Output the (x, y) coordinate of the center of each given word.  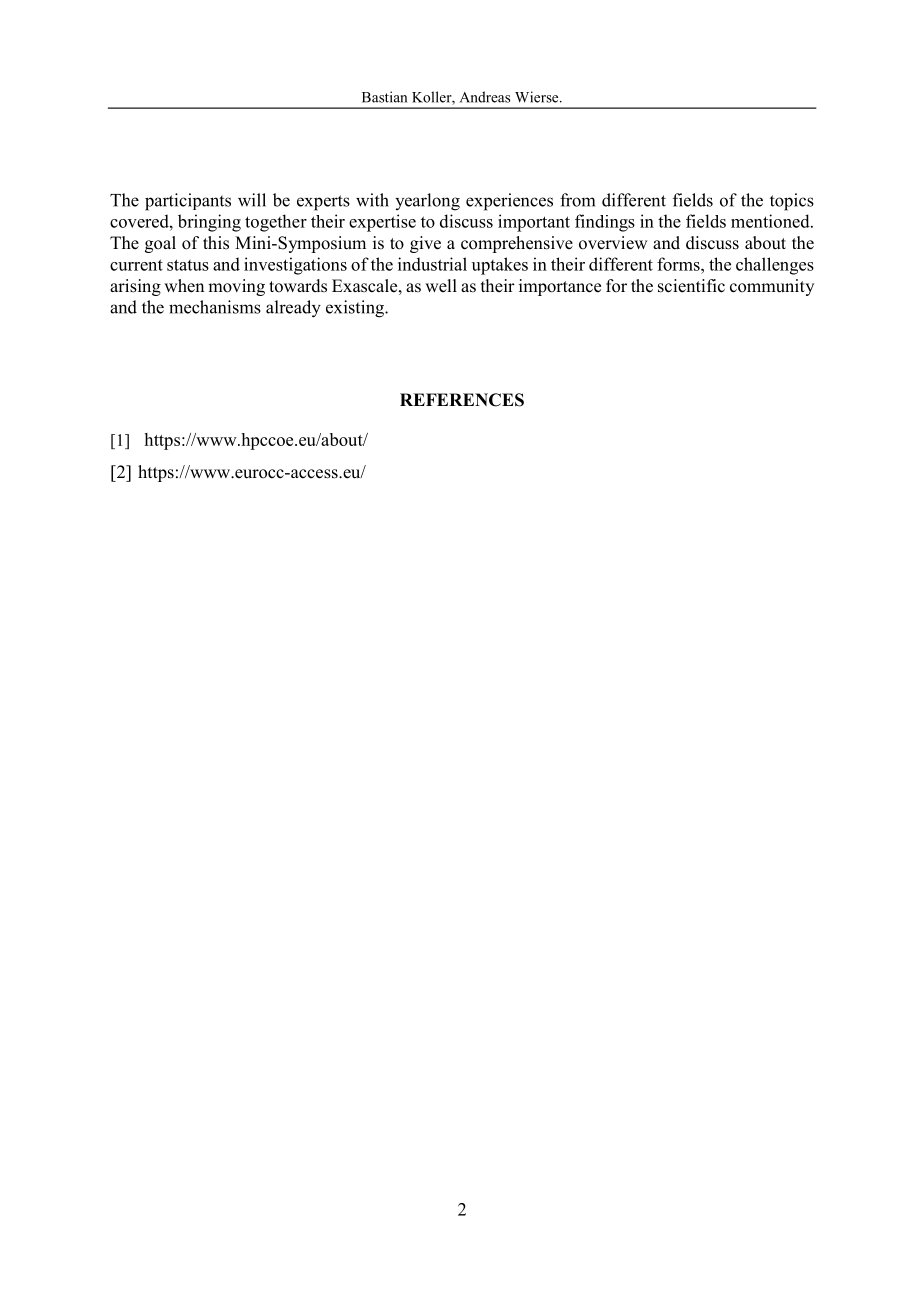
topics (792, 202)
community (772, 287)
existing (356, 309)
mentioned (771, 221)
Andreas (485, 97)
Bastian (384, 97)
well (441, 286)
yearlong (427, 202)
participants (188, 202)
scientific (691, 286)
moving (236, 287)
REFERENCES (462, 400)
